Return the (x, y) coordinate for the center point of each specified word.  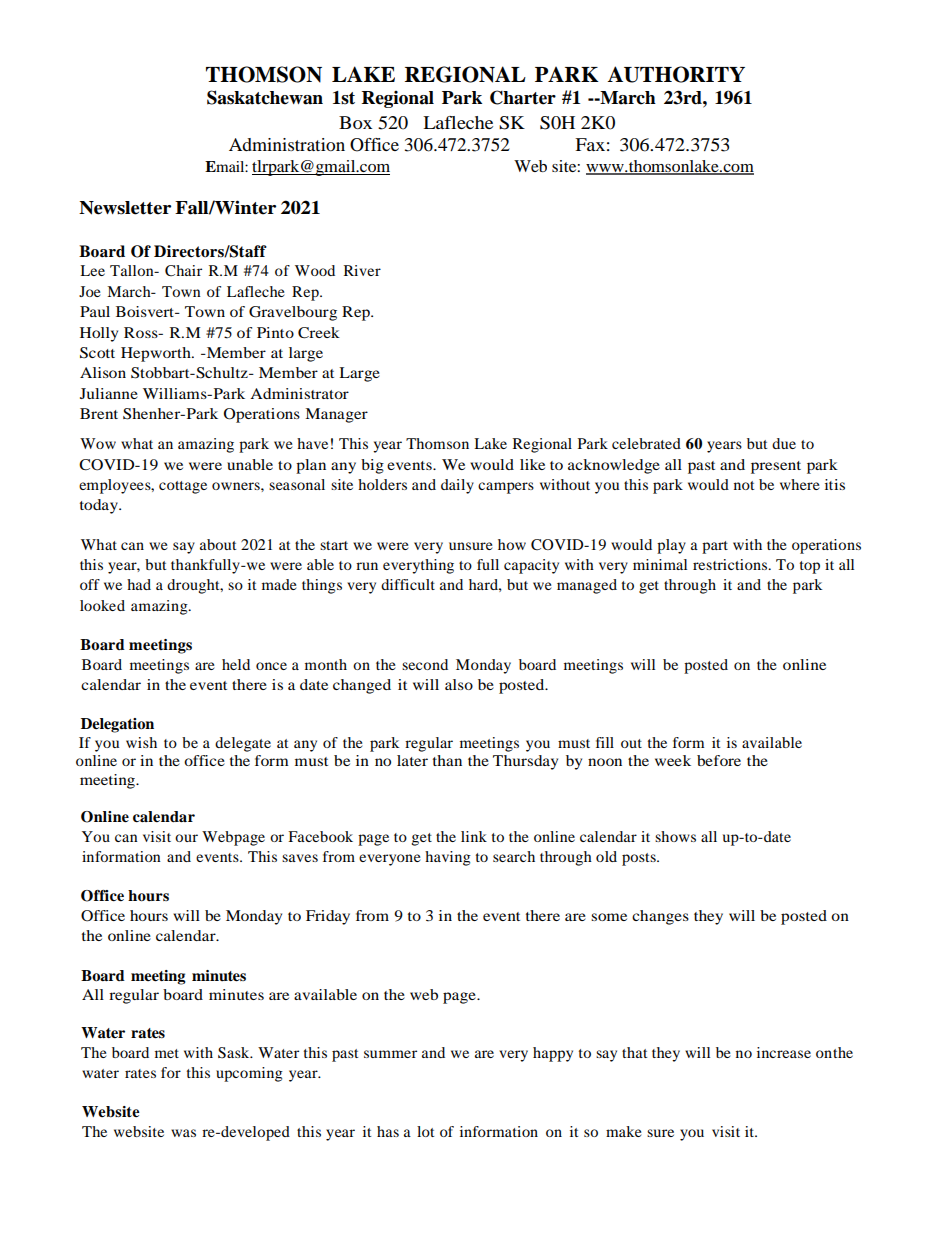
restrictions (731, 564)
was (183, 1133)
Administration (287, 144)
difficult (408, 584)
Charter (523, 97)
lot (425, 1131)
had (139, 584)
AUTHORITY (676, 74)
